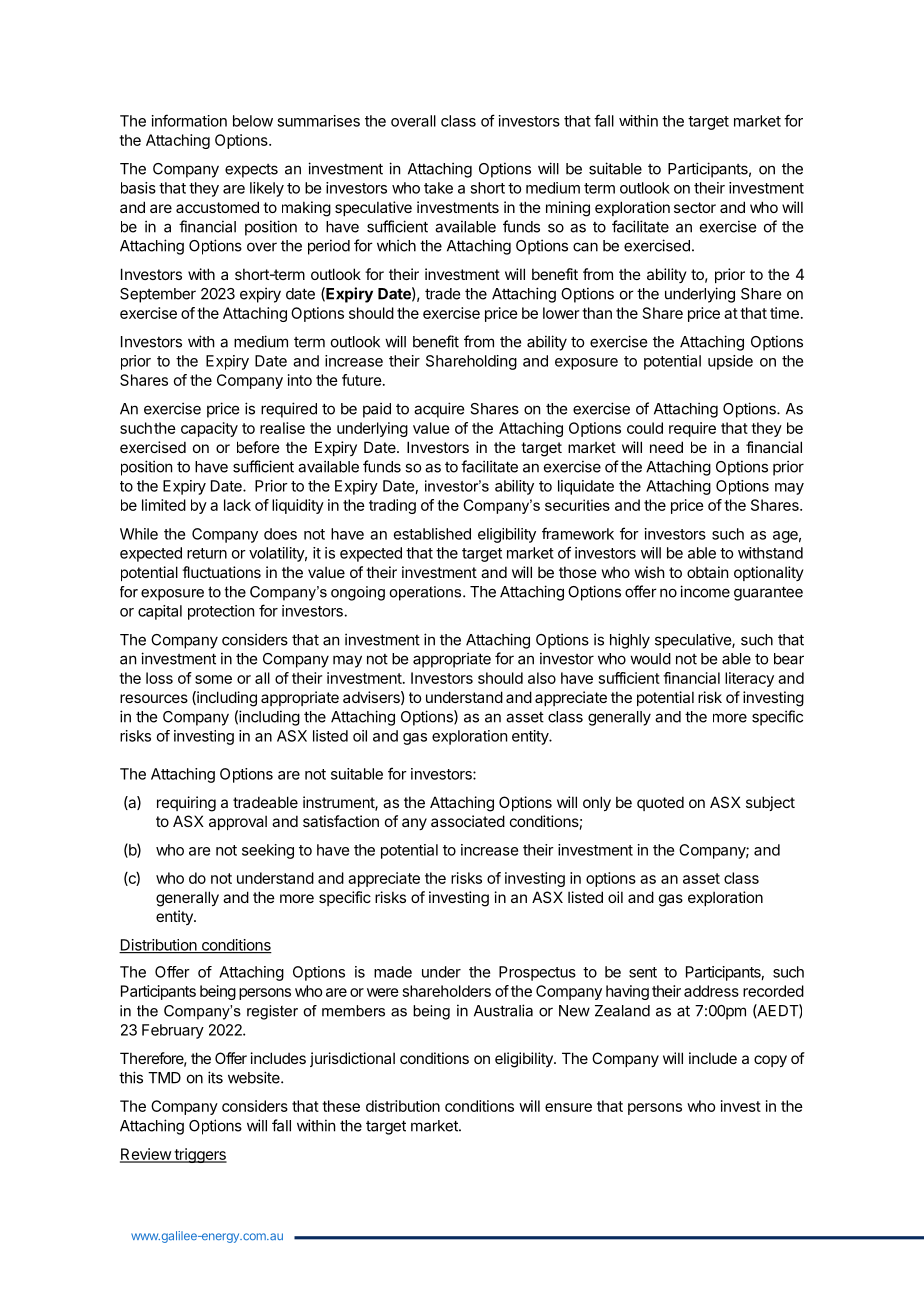  Describe the element at coordinates (199, 1155) in the screenshot. I see `triggers` at that location.
